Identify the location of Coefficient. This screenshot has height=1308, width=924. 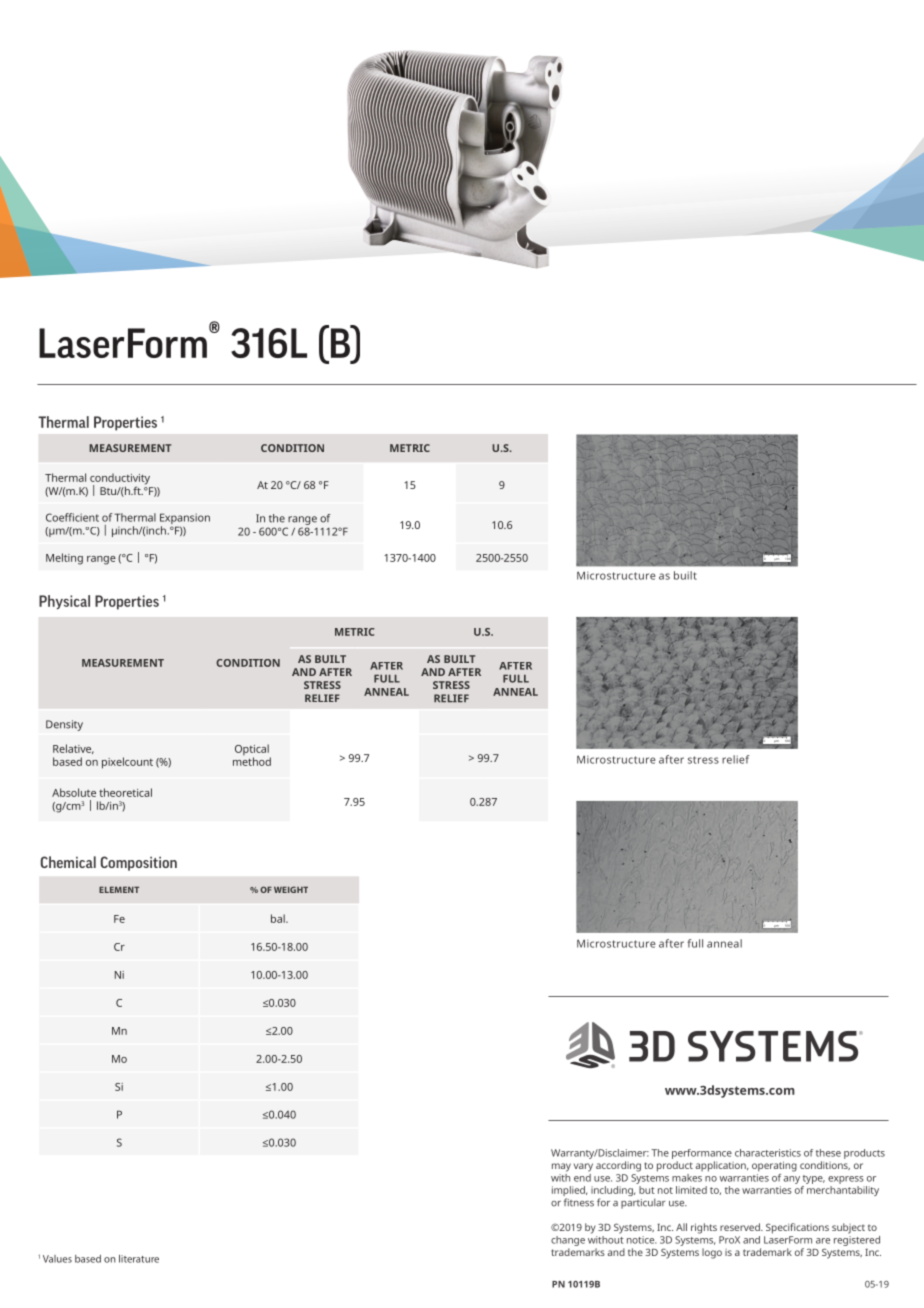
(72, 517).
